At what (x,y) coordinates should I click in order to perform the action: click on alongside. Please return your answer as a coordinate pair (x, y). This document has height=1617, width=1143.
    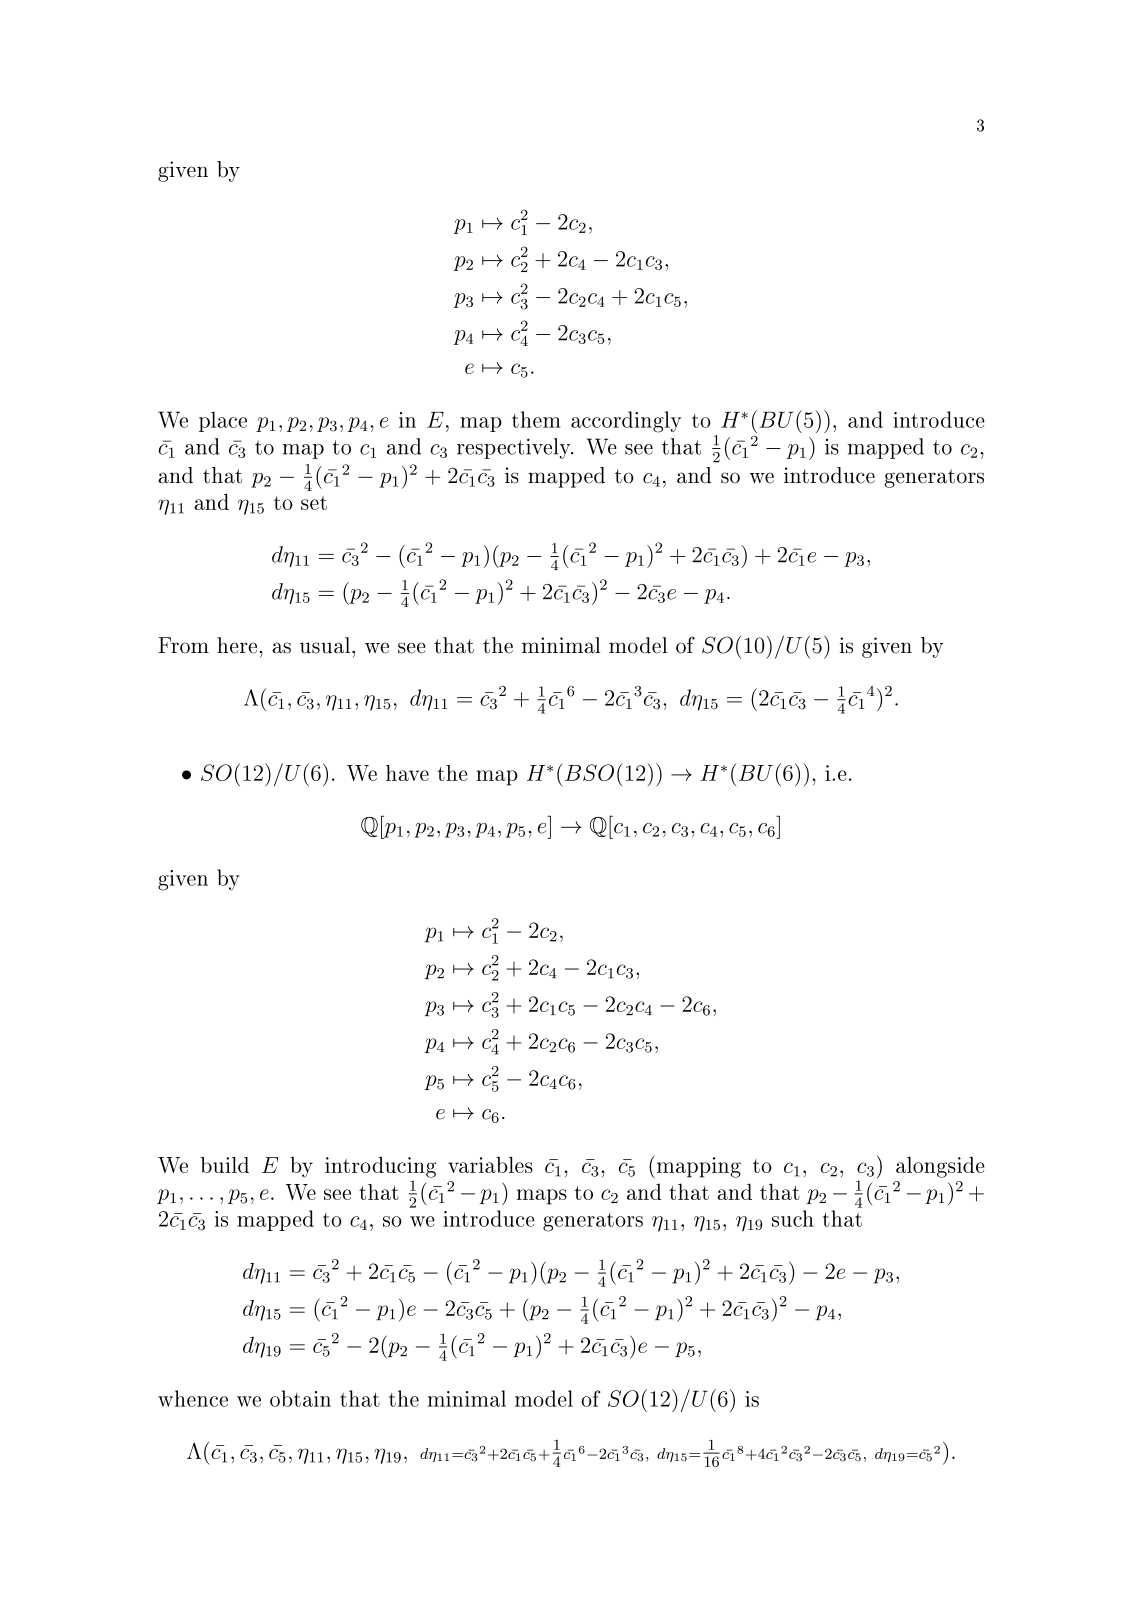
    Looking at the image, I should click on (940, 1167).
